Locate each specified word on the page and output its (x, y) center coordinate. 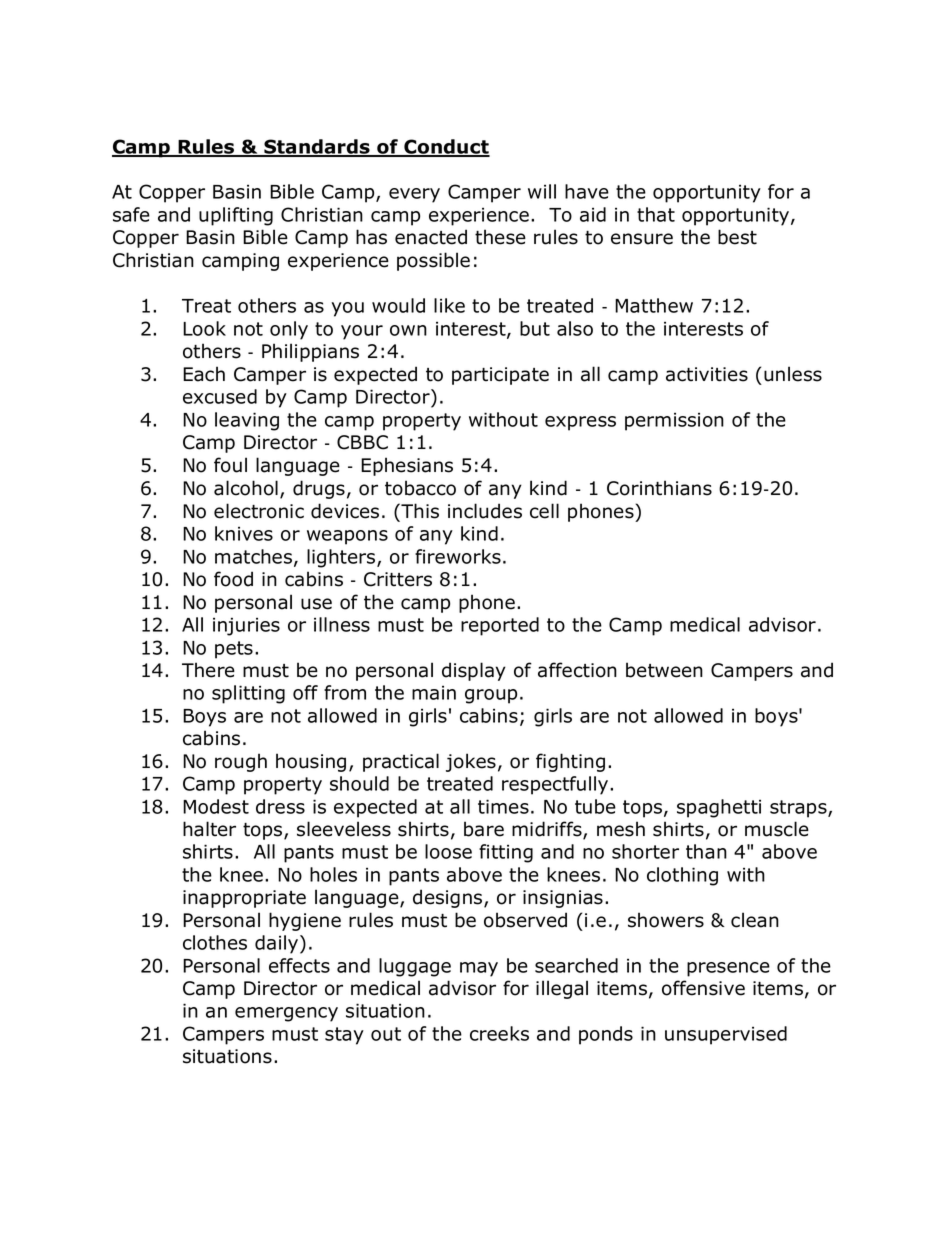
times (503, 806)
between (664, 670)
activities (707, 374)
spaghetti (719, 808)
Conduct (446, 147)
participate (500, 376)
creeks (499, 1033)
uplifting (236, 216)
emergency (286, 1014)
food (233, 579)
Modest (216, 806)
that (656, 214)
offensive (703, 988)
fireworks (458, 556)
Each (204, 374)
